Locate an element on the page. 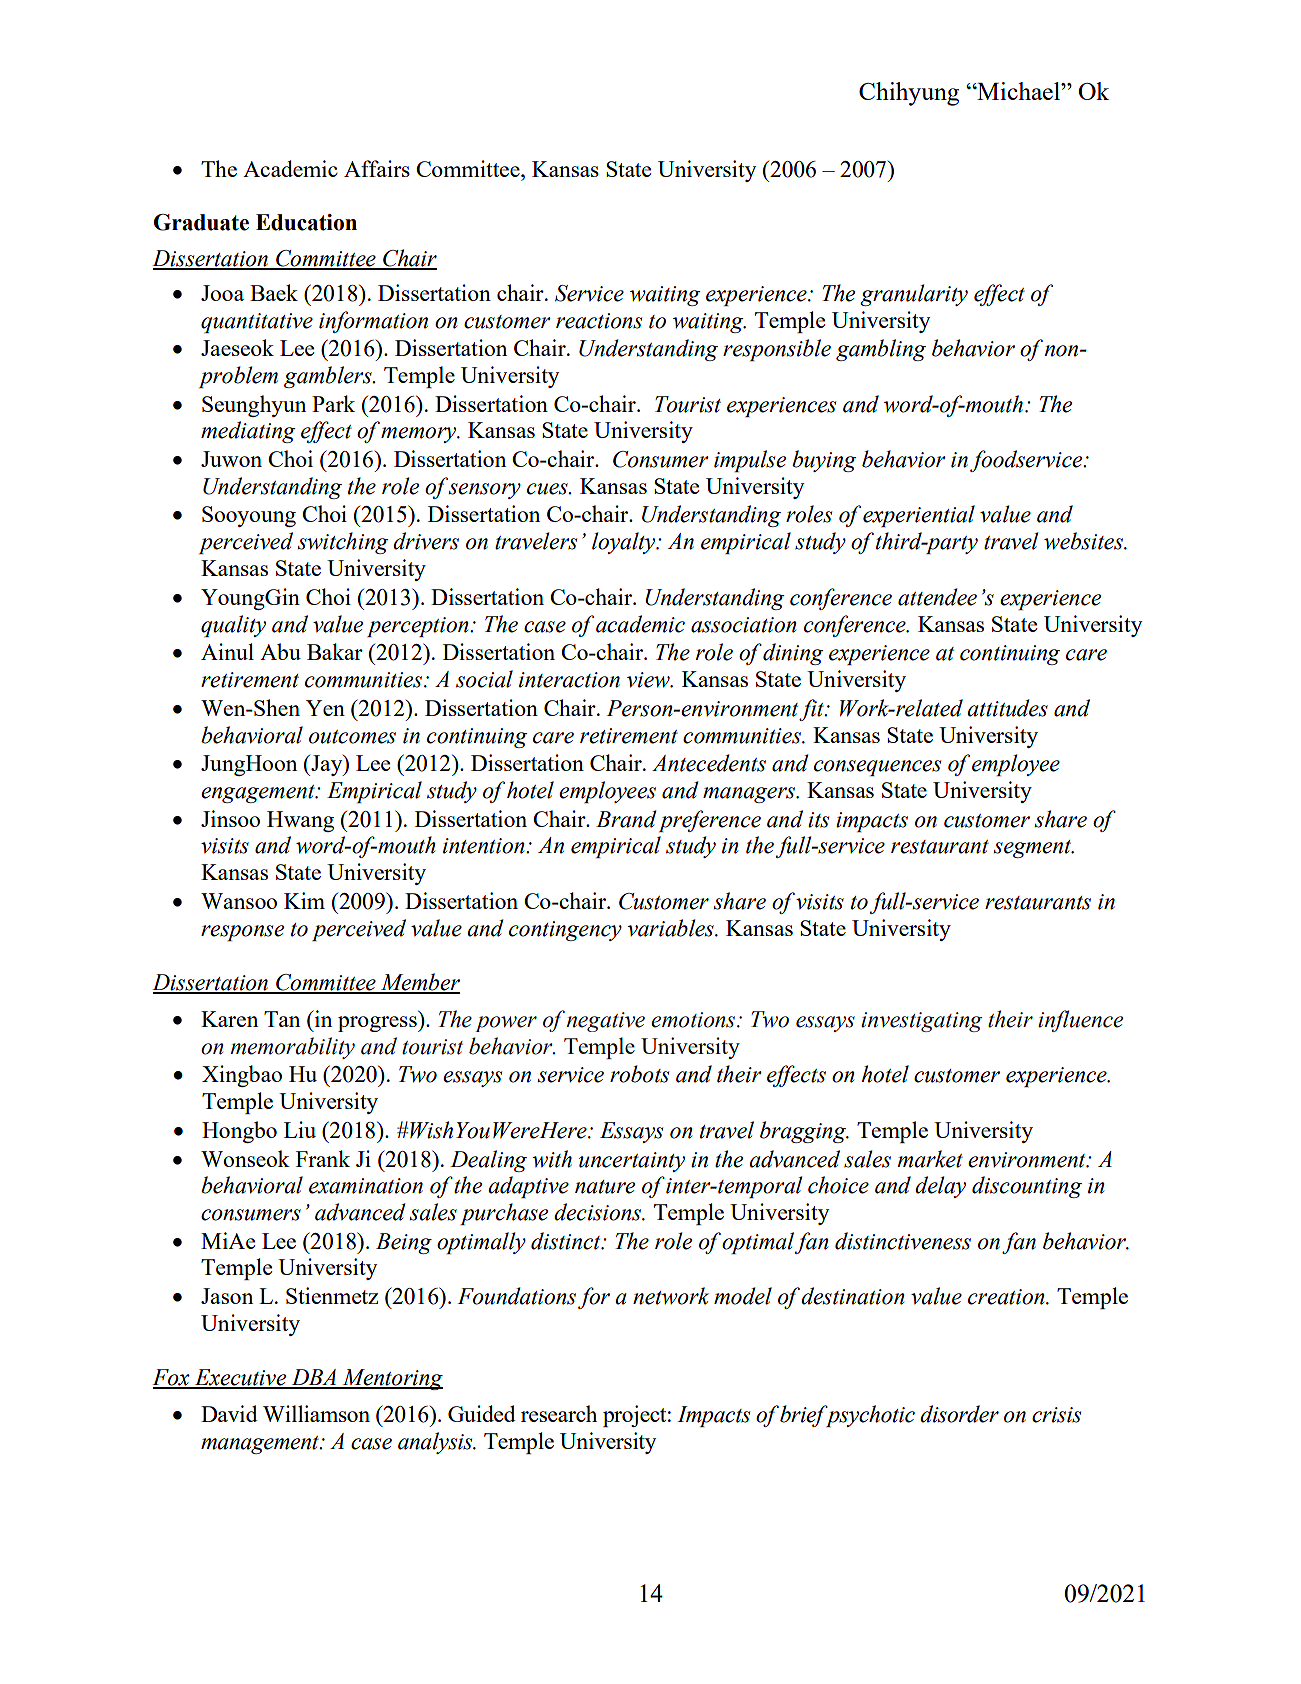 This image has width=1301, height=1684. segment is located at coordinates (1034, 849).
